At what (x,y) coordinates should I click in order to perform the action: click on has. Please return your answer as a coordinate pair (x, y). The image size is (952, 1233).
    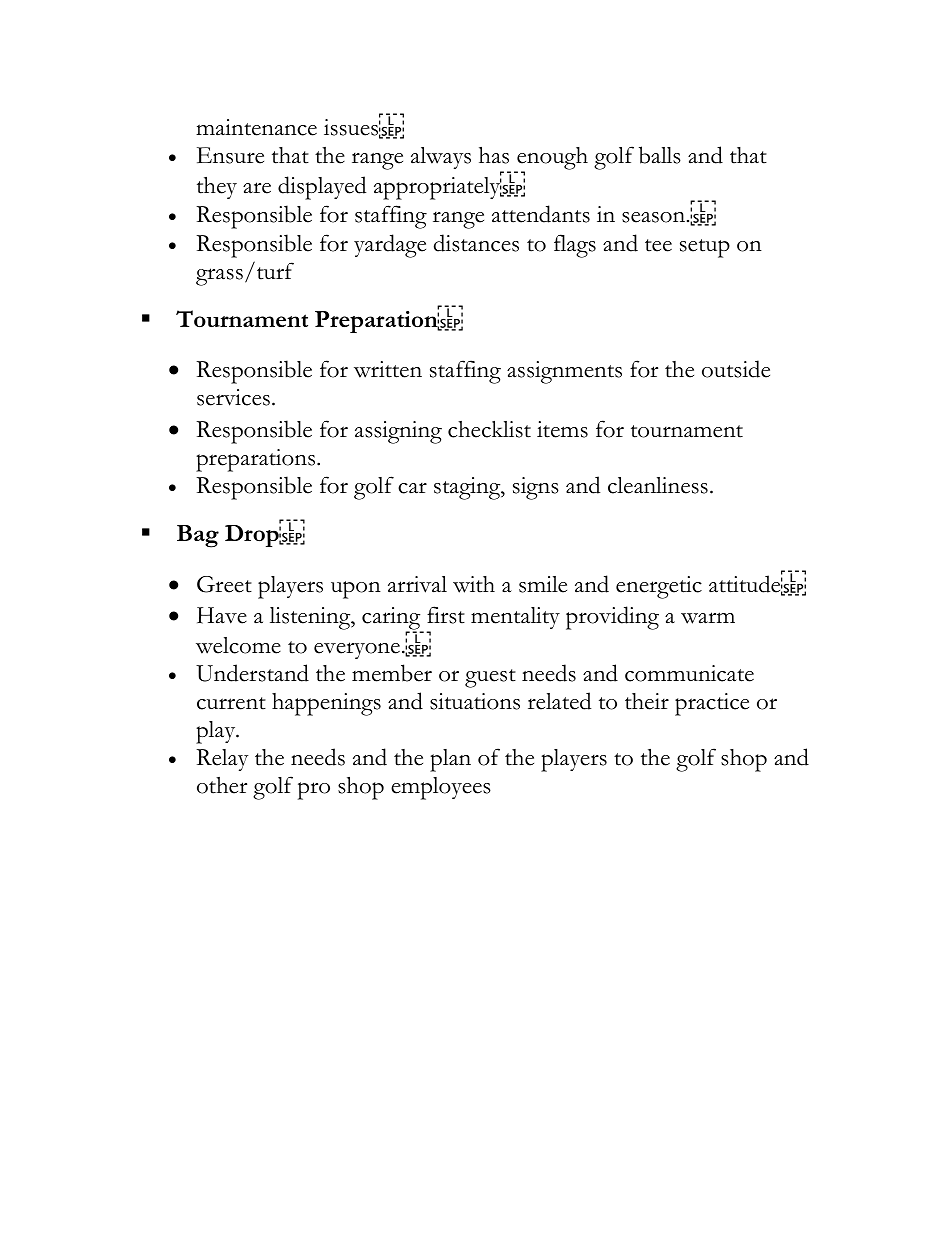
    Looking at the image, I should click on (494, 155).
